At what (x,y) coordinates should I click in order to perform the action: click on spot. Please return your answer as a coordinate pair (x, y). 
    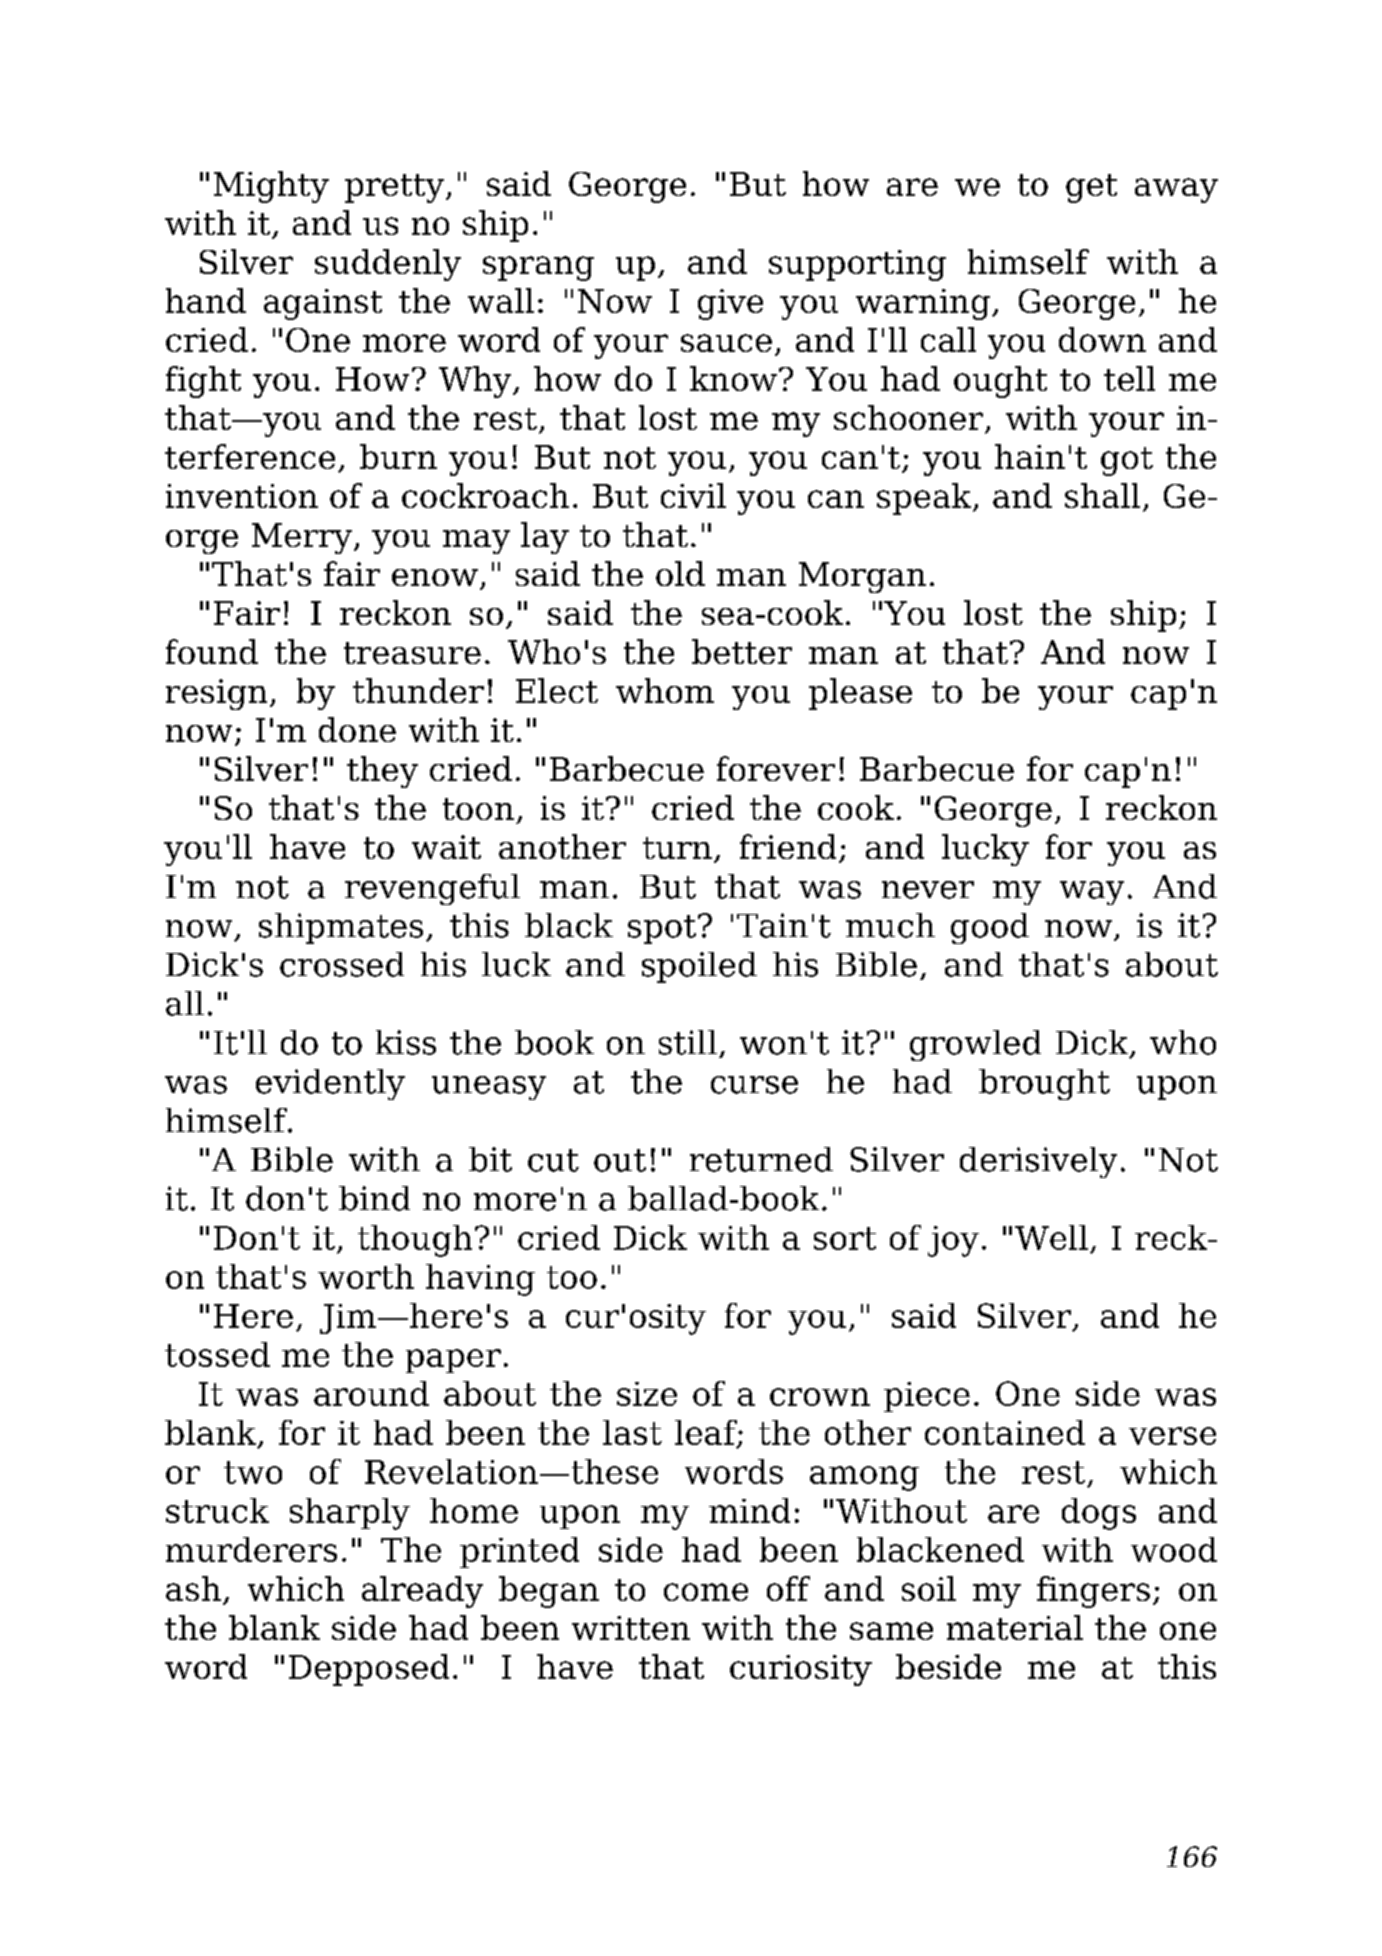
    Looking at the image, I should click on (663, 929).
